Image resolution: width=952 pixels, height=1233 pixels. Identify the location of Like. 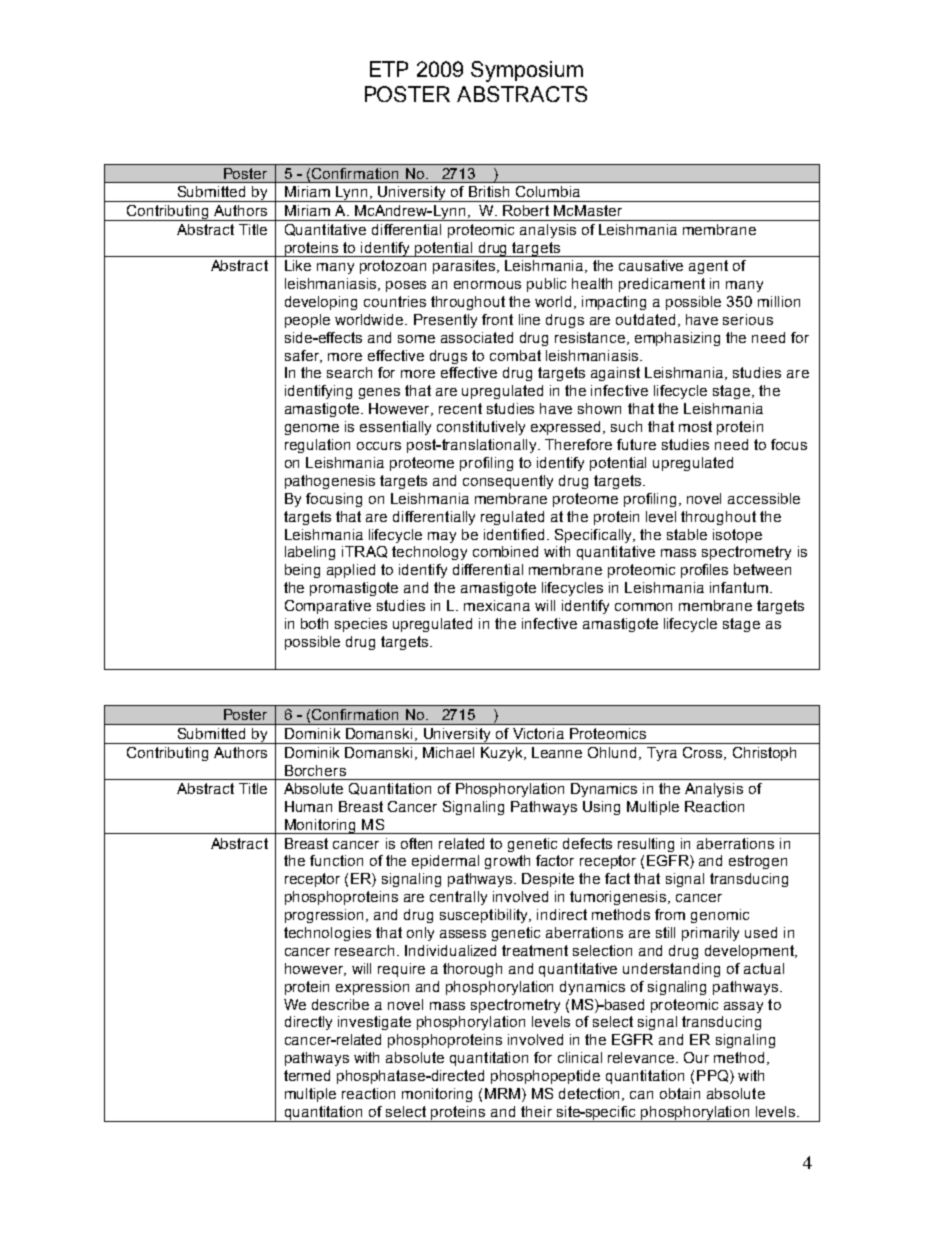
(298, 265).
